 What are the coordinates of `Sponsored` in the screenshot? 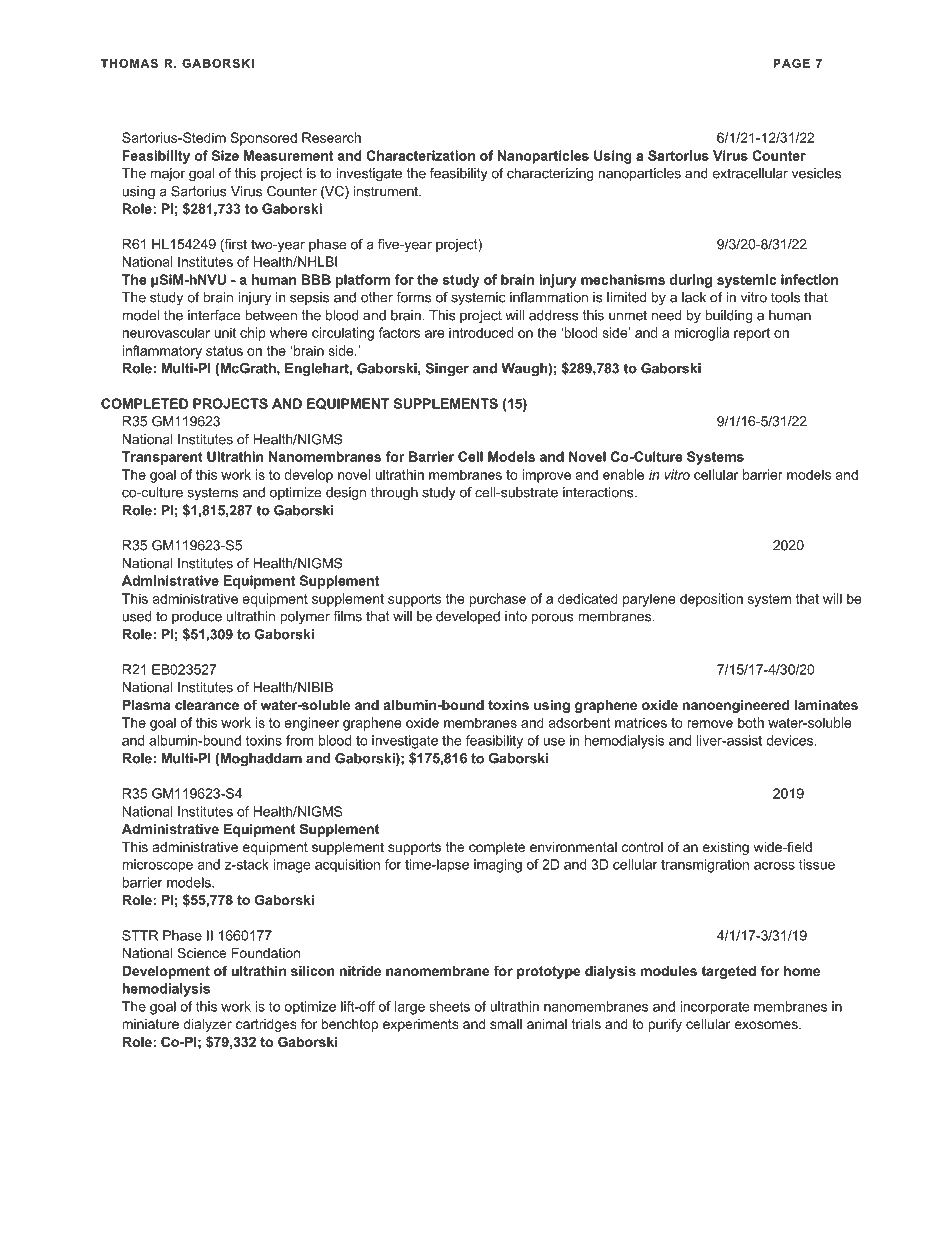 It's located at (264, 139).
